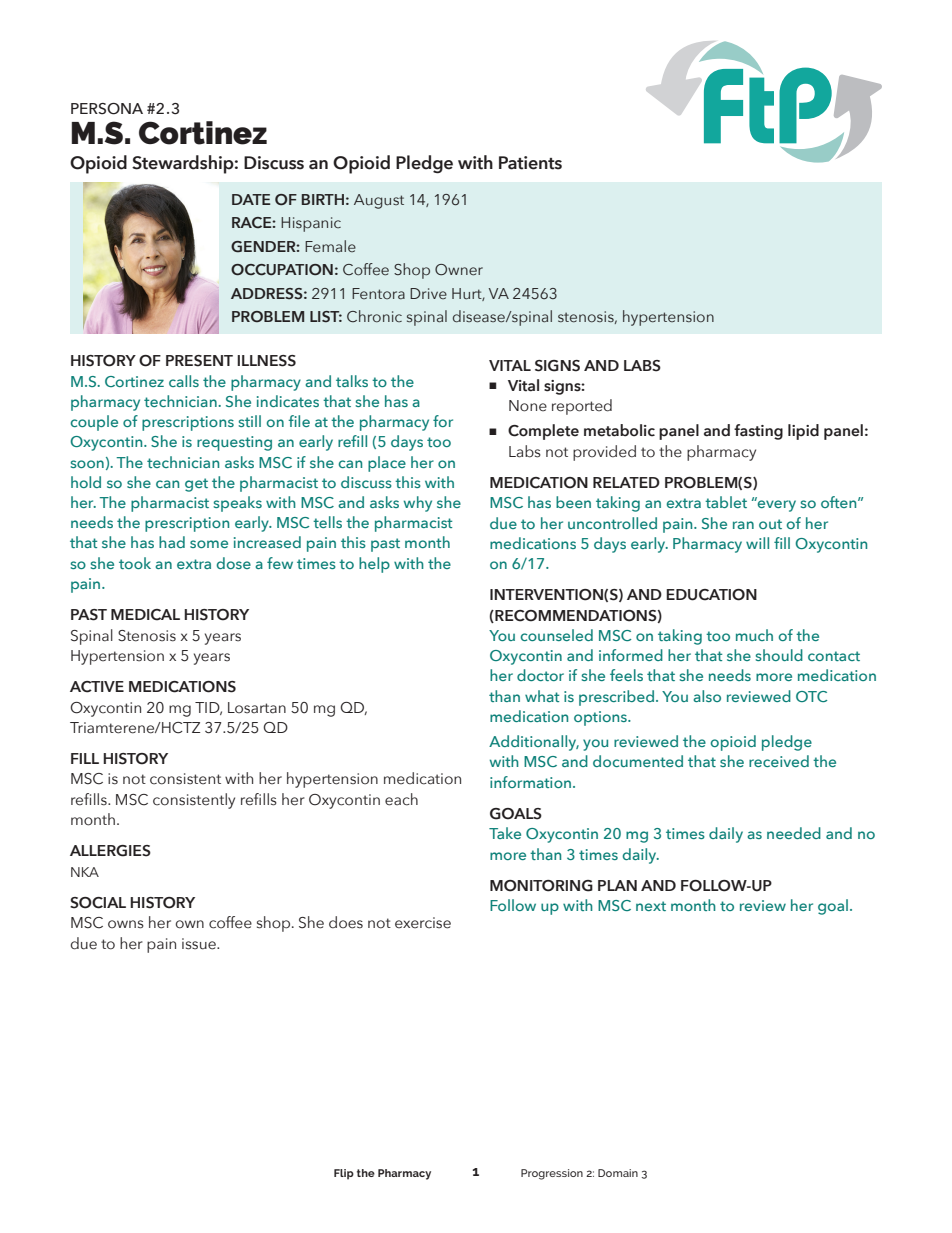  What do you see at coordinates (107, 109) in the document?
I see `PERSONA` at bounding box center [107, 109].
